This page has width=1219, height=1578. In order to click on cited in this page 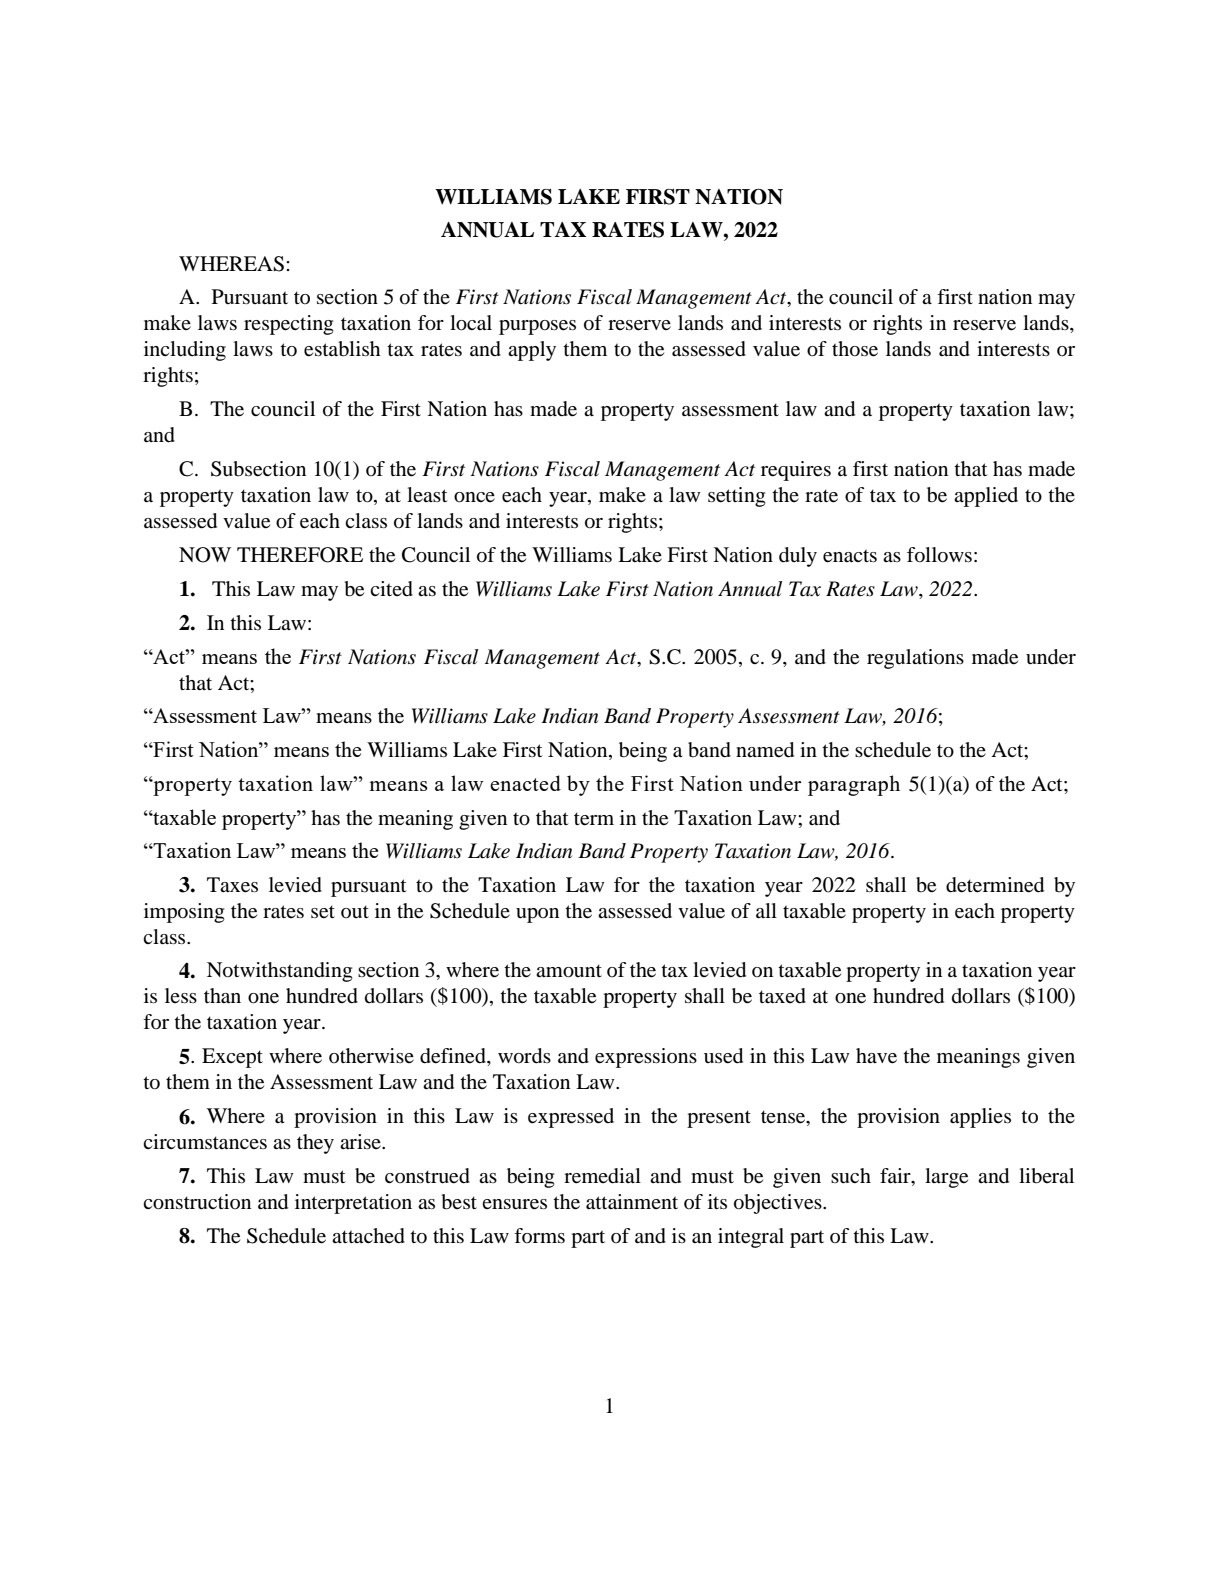, I will do `click(391, 589)`.
